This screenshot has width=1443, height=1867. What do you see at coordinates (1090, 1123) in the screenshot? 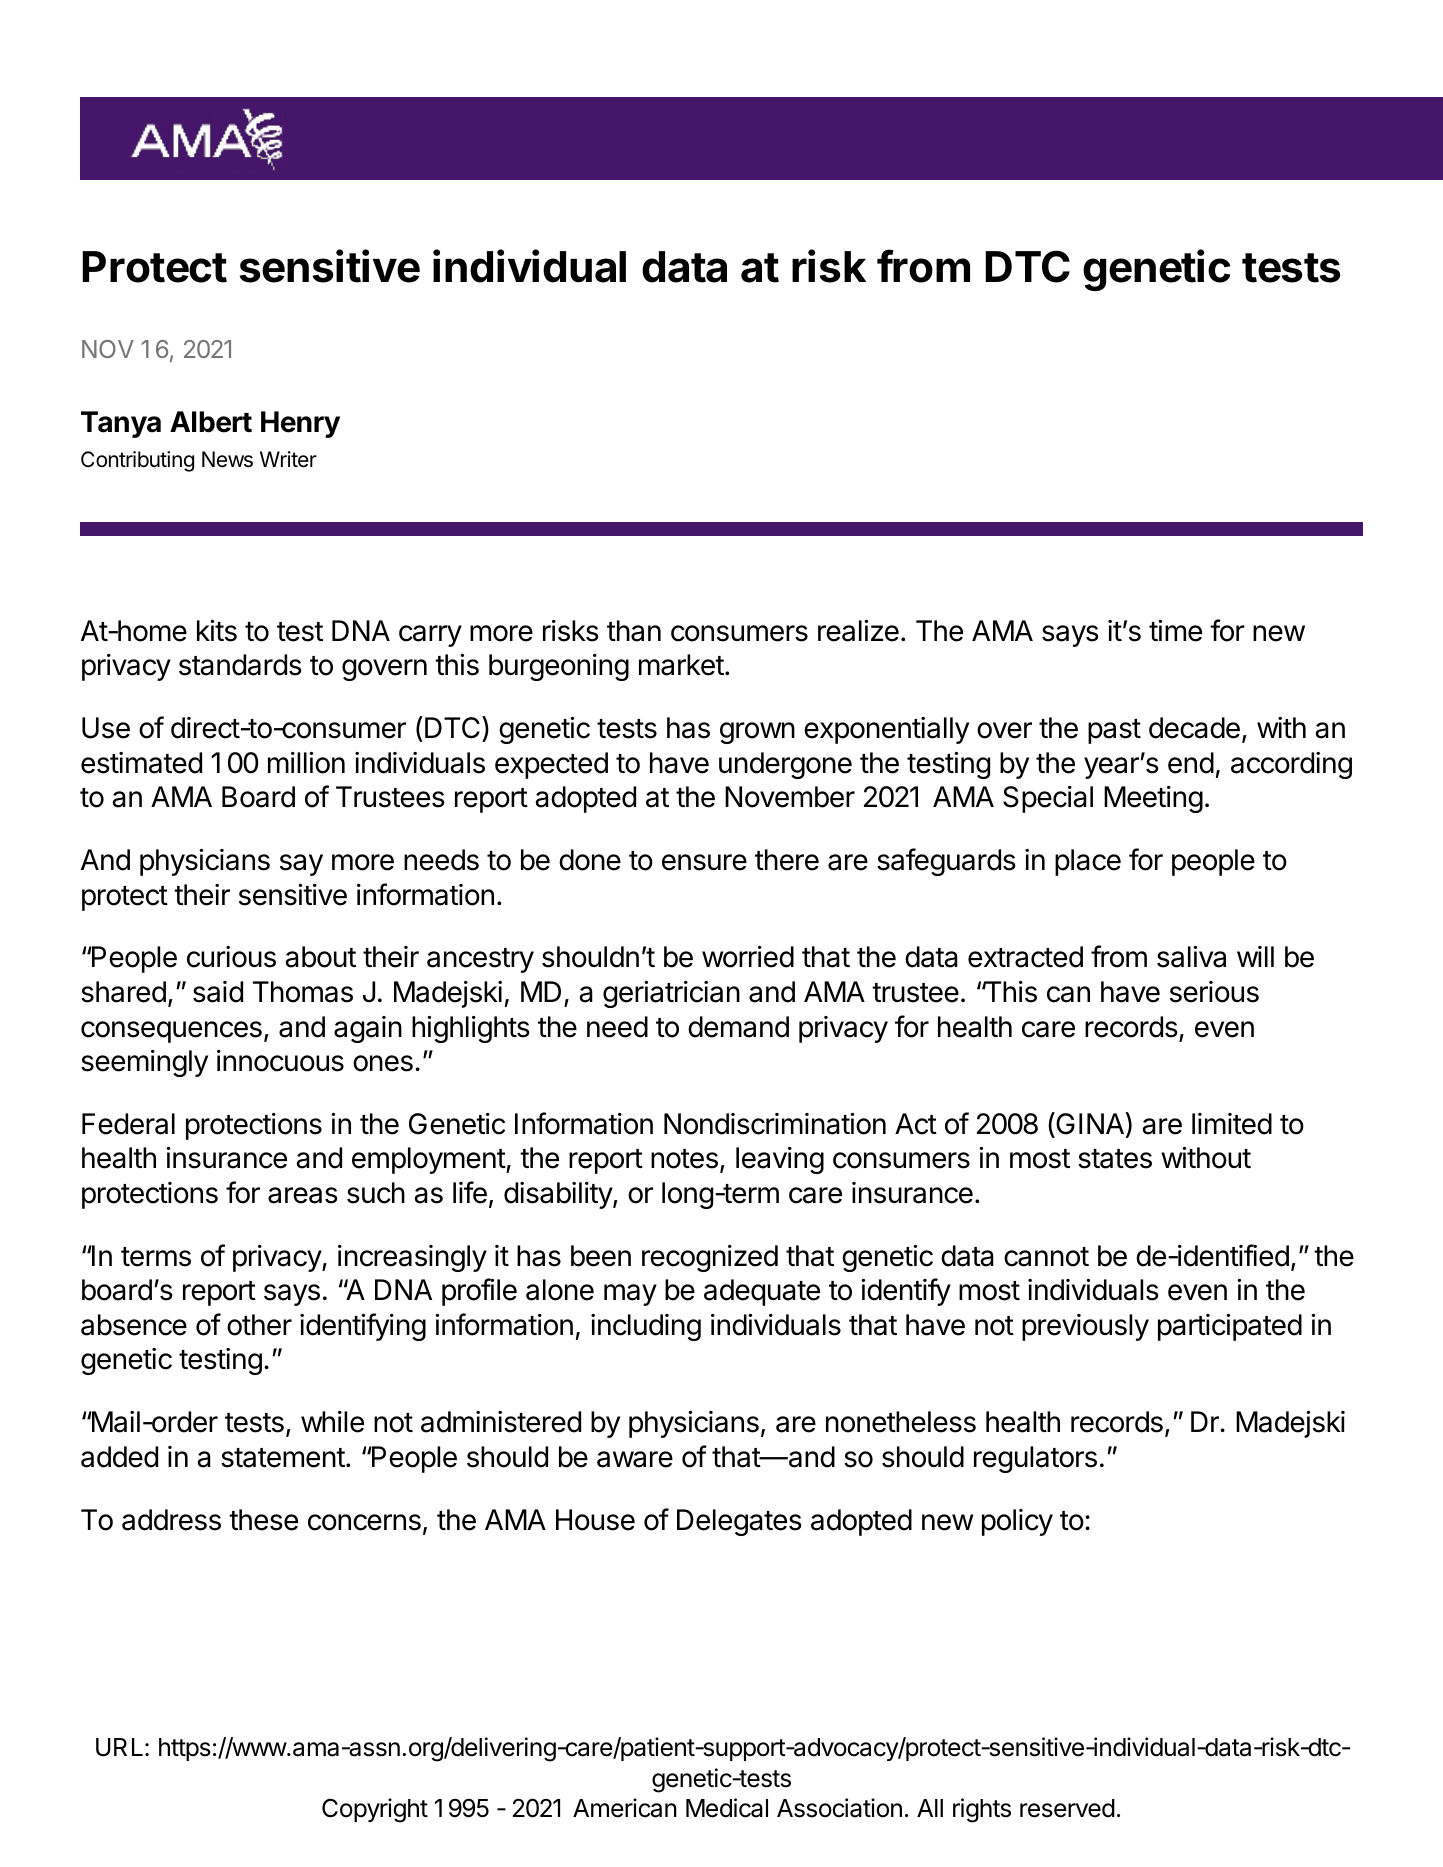
I see `GINA` at bounding box center [1090, 1123].
